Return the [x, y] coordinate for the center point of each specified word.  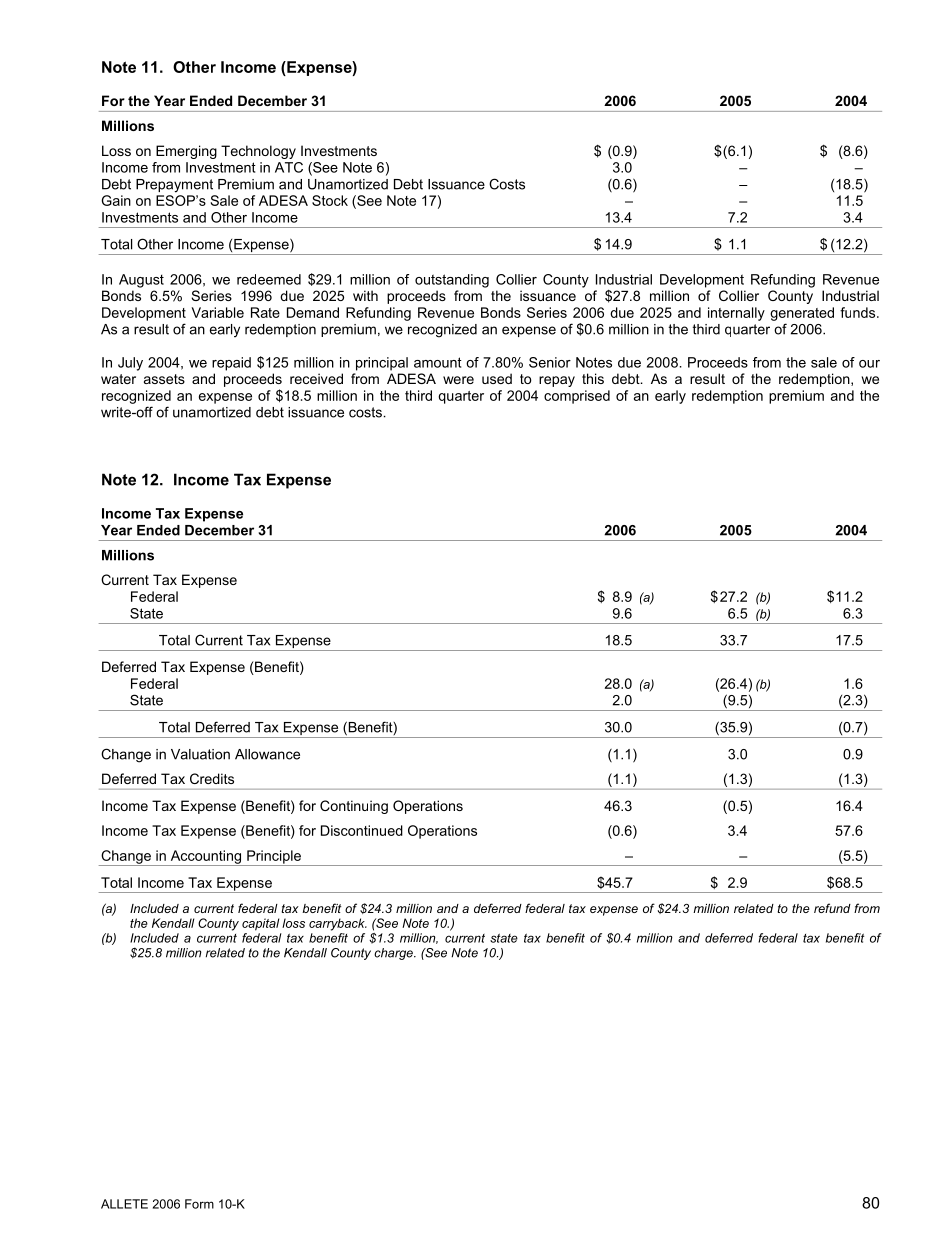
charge [394, 954]
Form [199, 1204]
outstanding [452, 281]
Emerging [186, 152]
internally [736, 314]
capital [260, 924]
